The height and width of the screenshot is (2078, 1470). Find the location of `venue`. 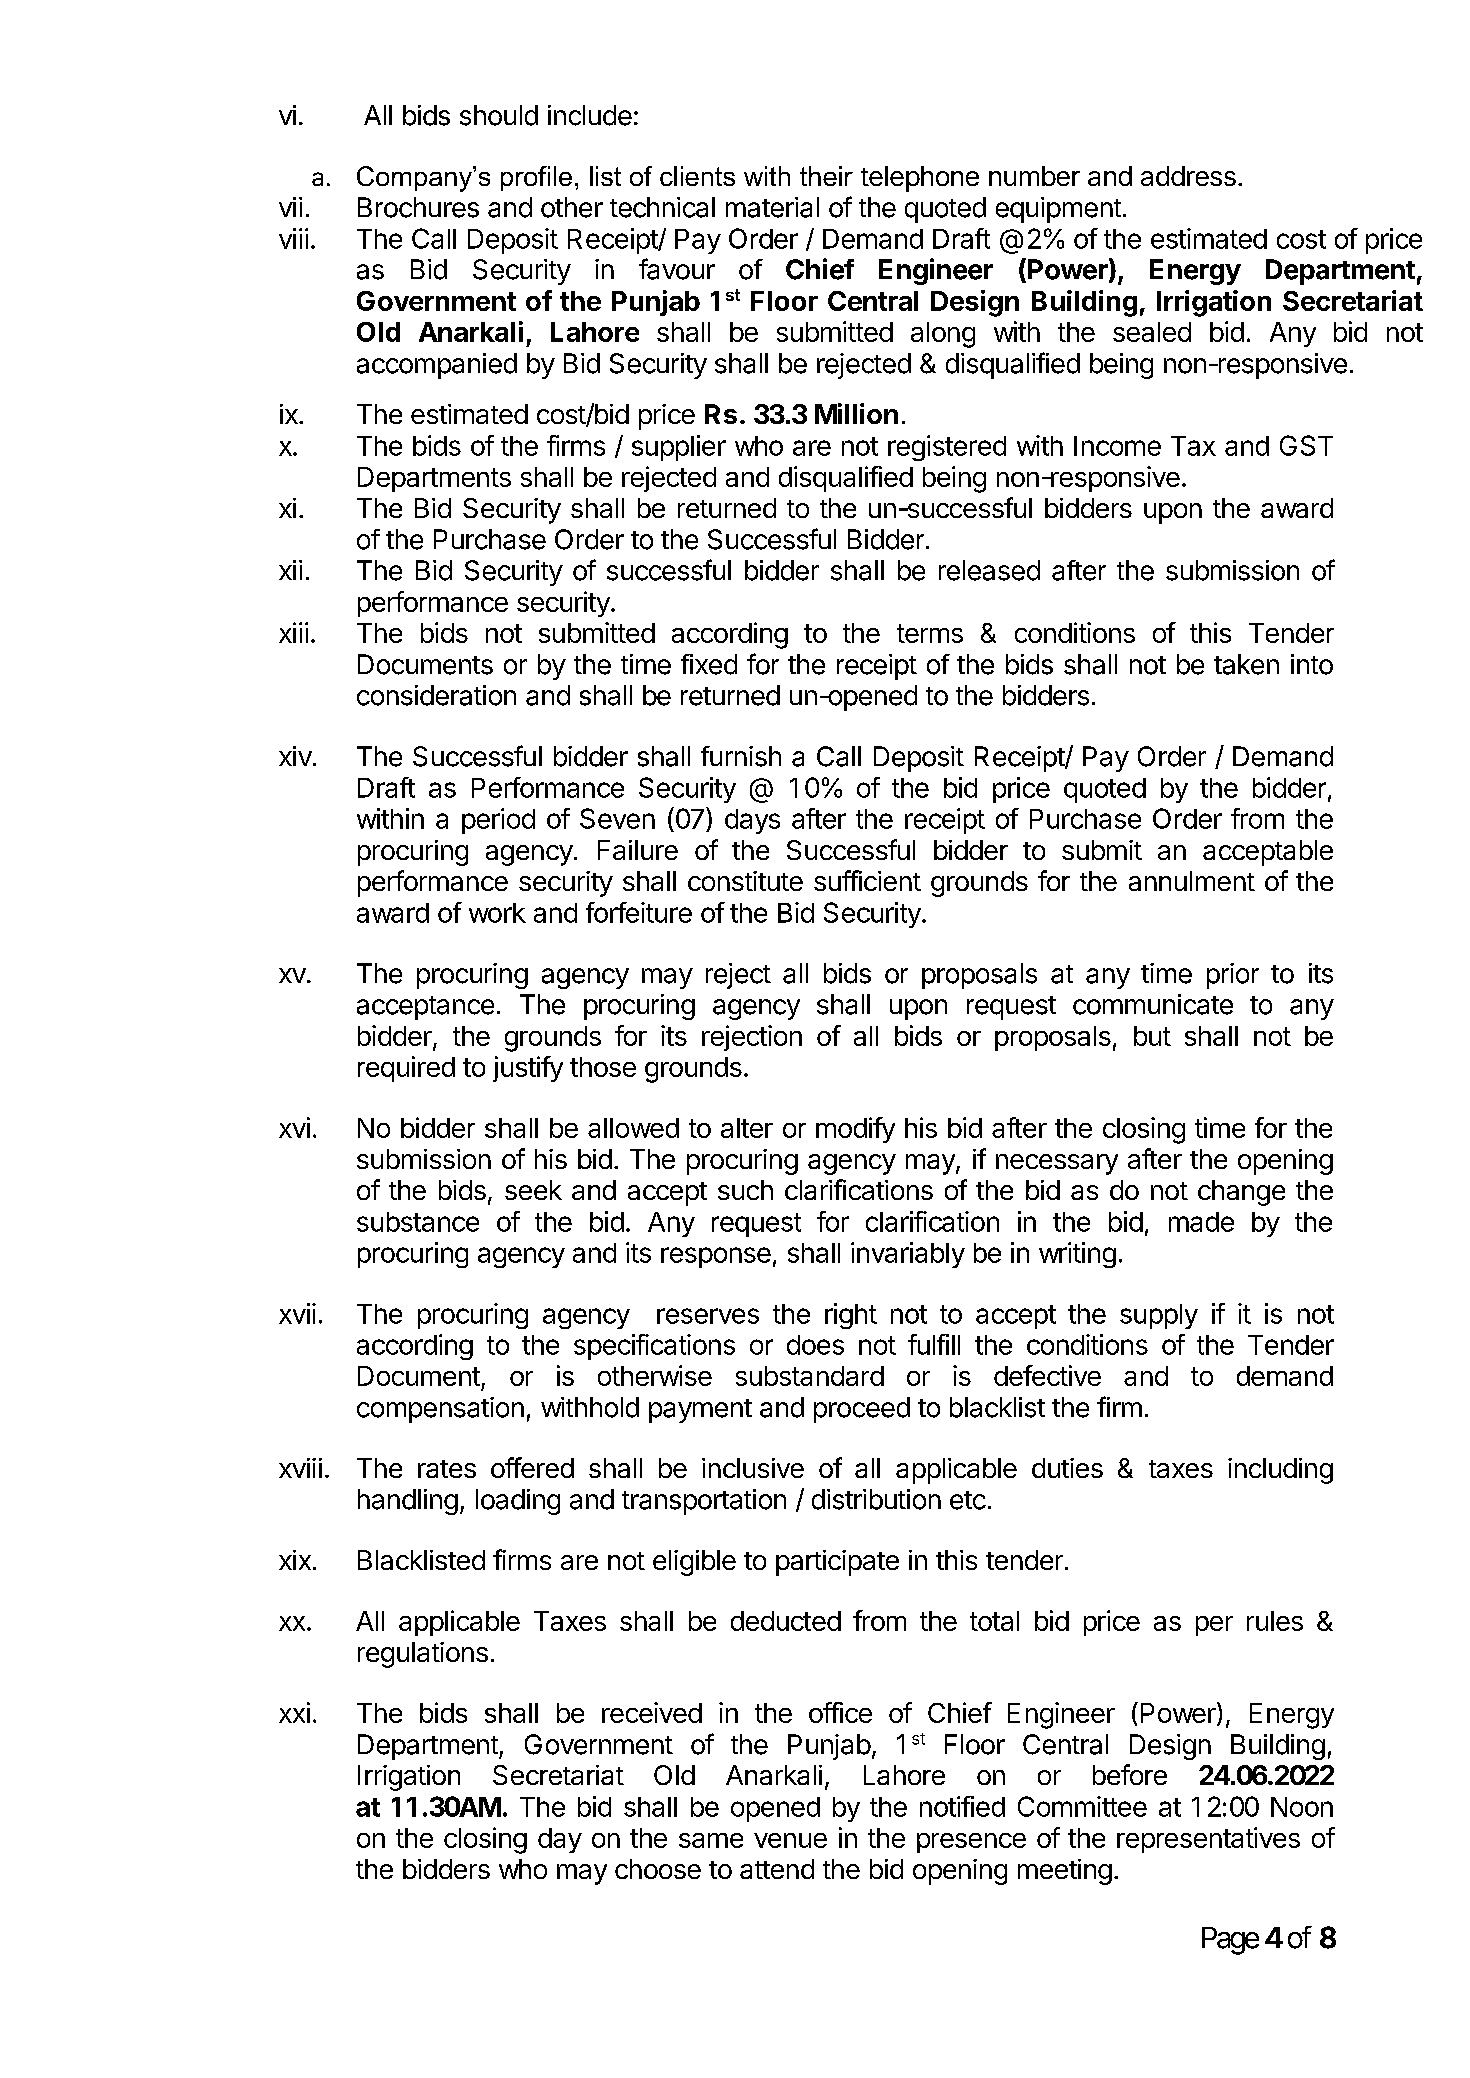

venue is located at coordinates (790, 1840).
